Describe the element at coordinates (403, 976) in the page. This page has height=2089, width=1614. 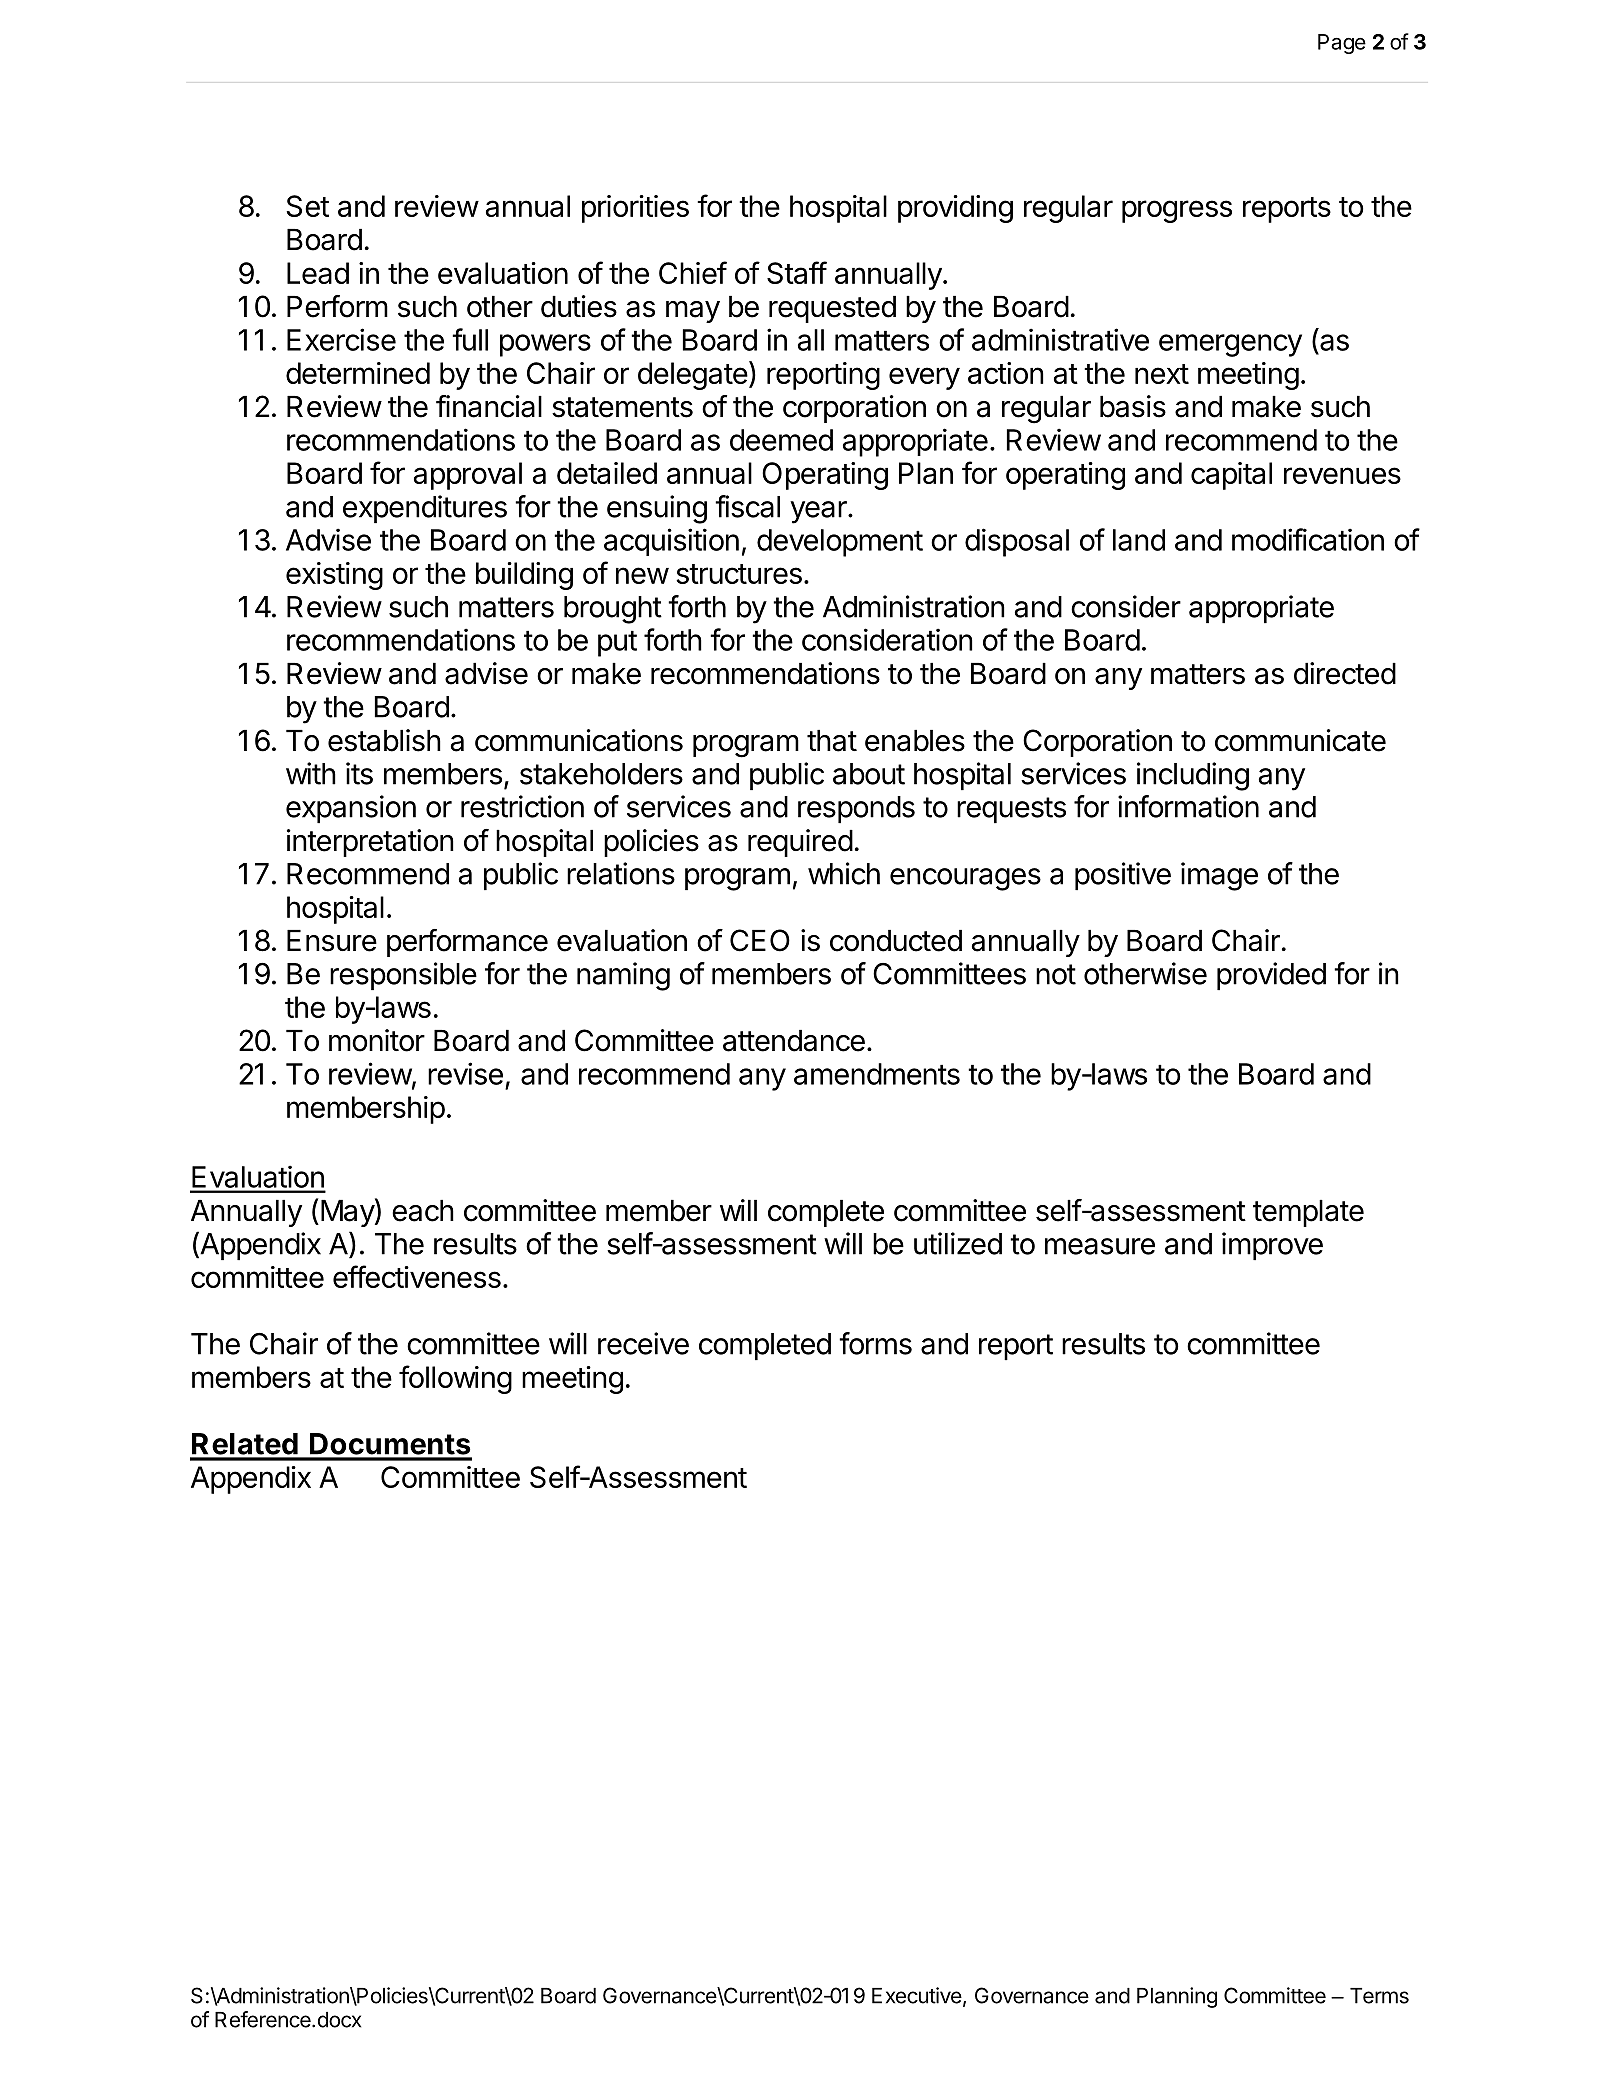
I see `responsible` at that location.
